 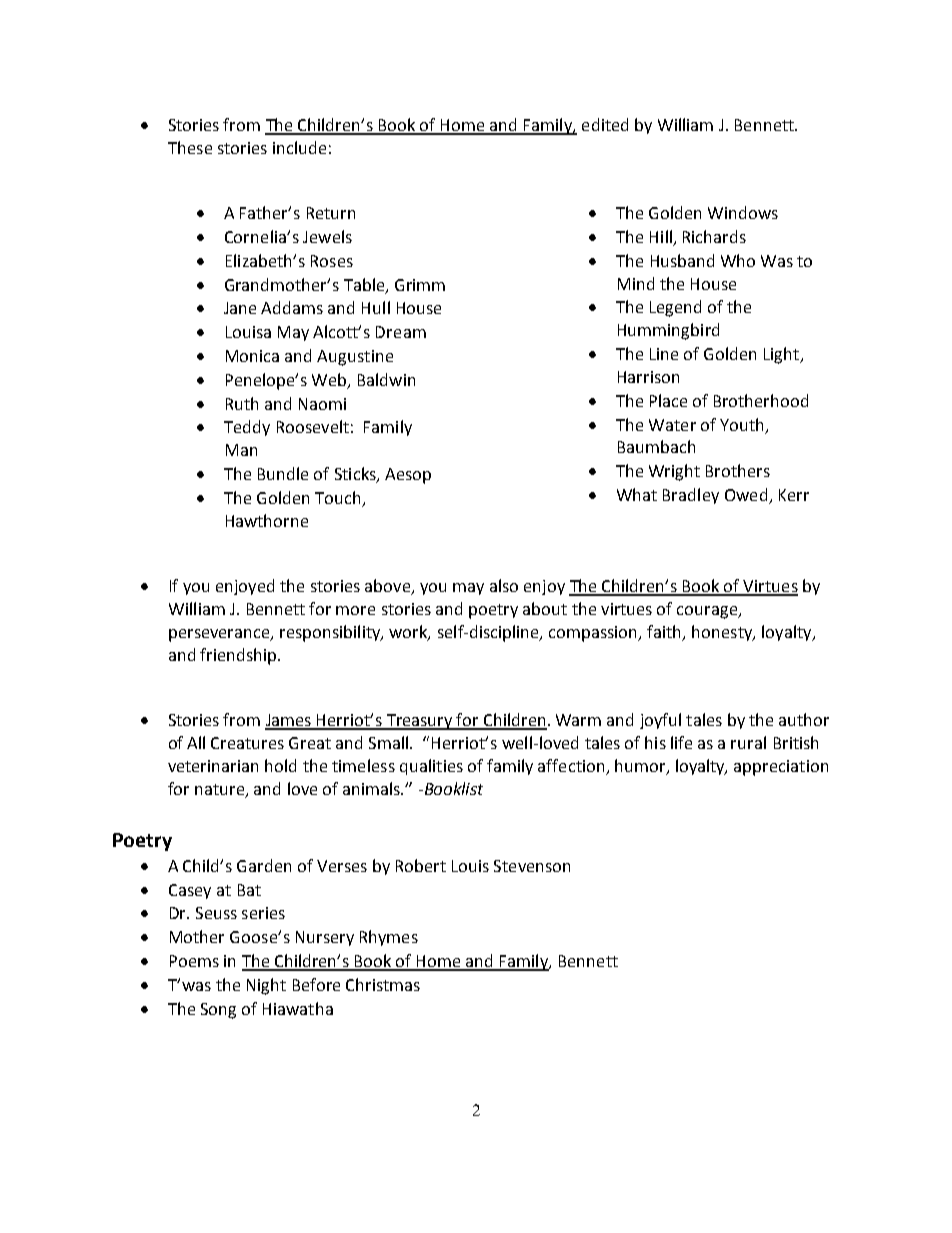 What do you see at coordinates (299, 147) in the screenshot?
I see `include` at bounding box center [299, 147].
